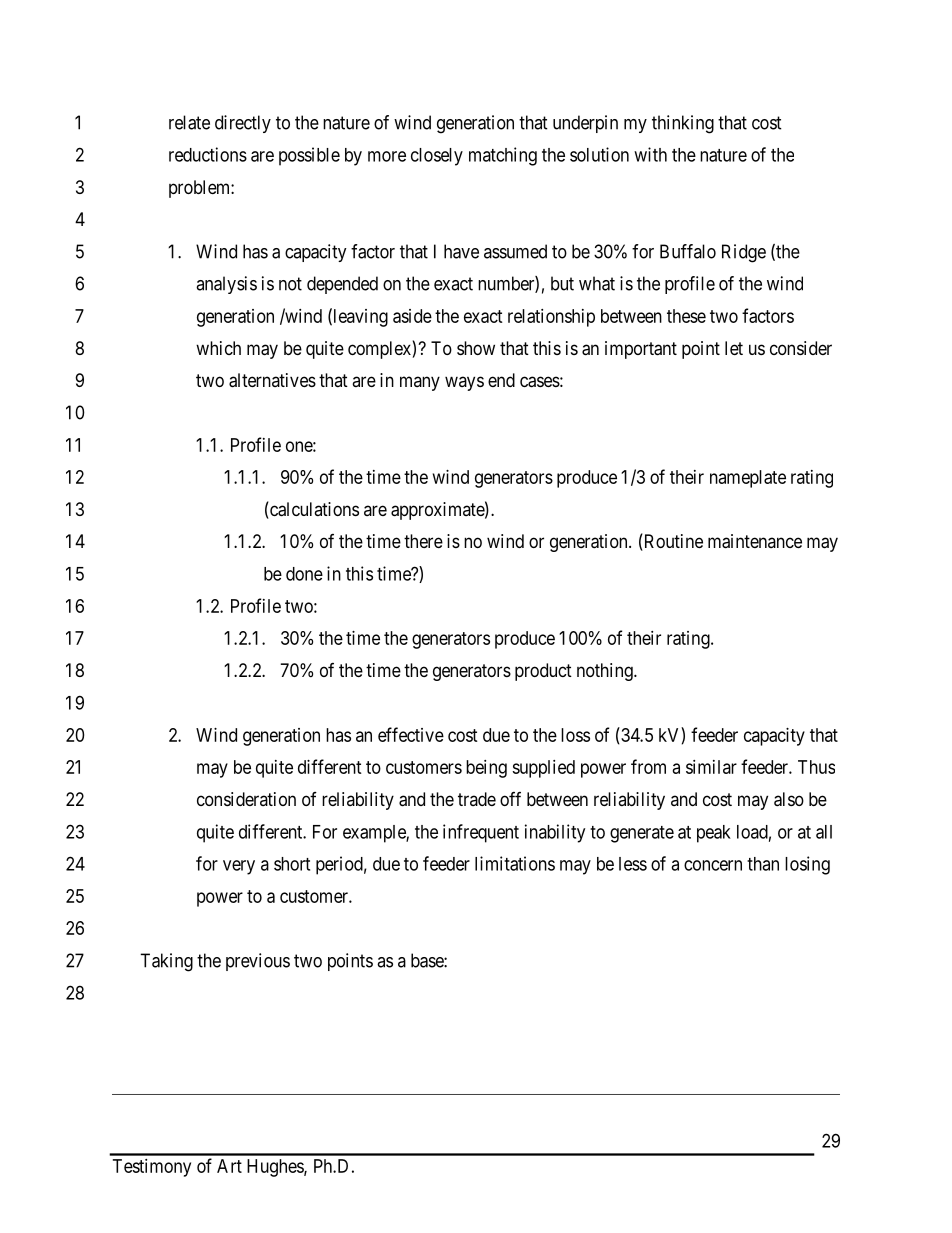 Image resolution: width=952 pixels, height=1233 pixels. What do you see at coordinates (503, 156) in the image?
I see `matching` at bounding box center [503, 156].
